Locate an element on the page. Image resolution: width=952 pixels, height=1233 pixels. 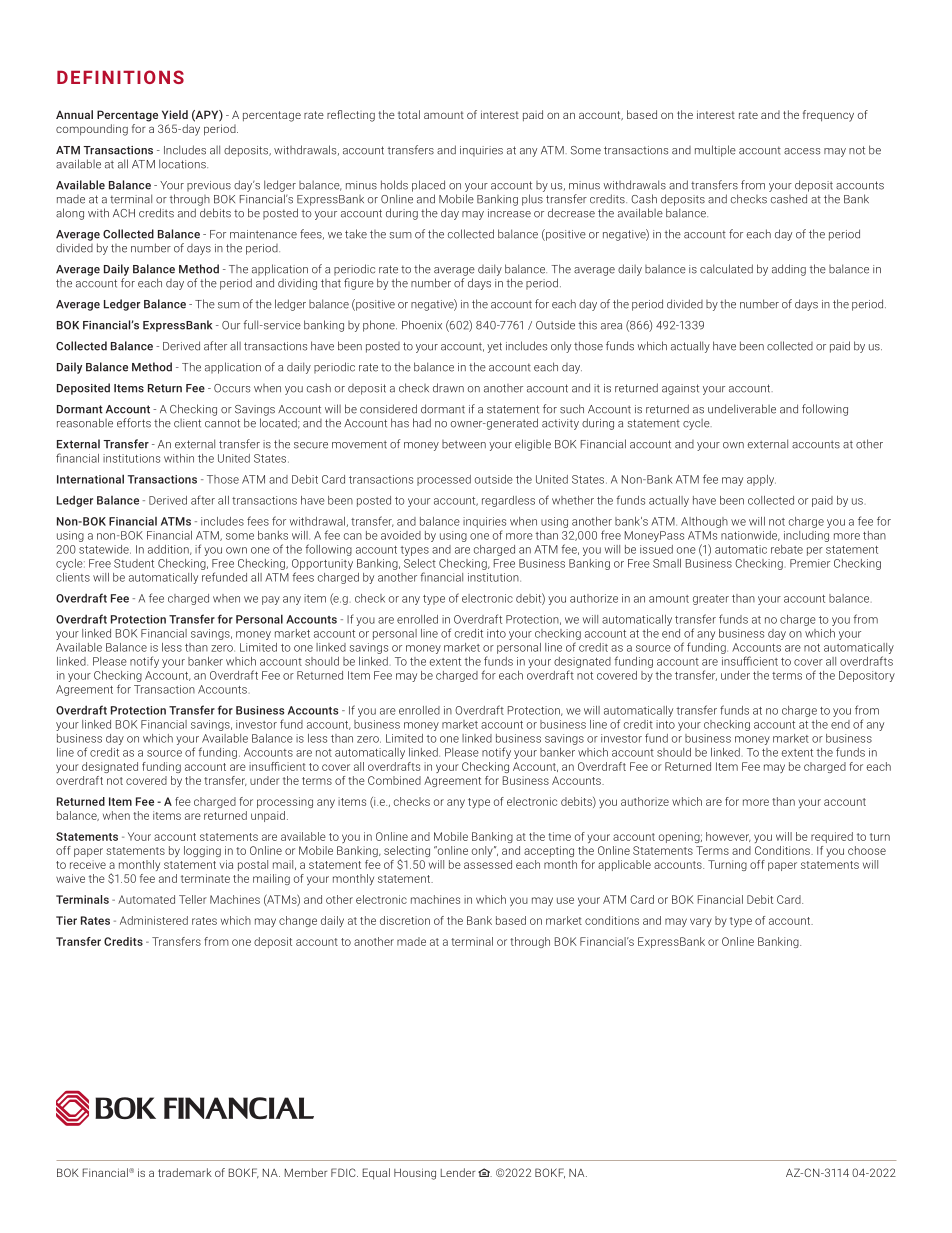
logging is located at coordinates (202, 851).
